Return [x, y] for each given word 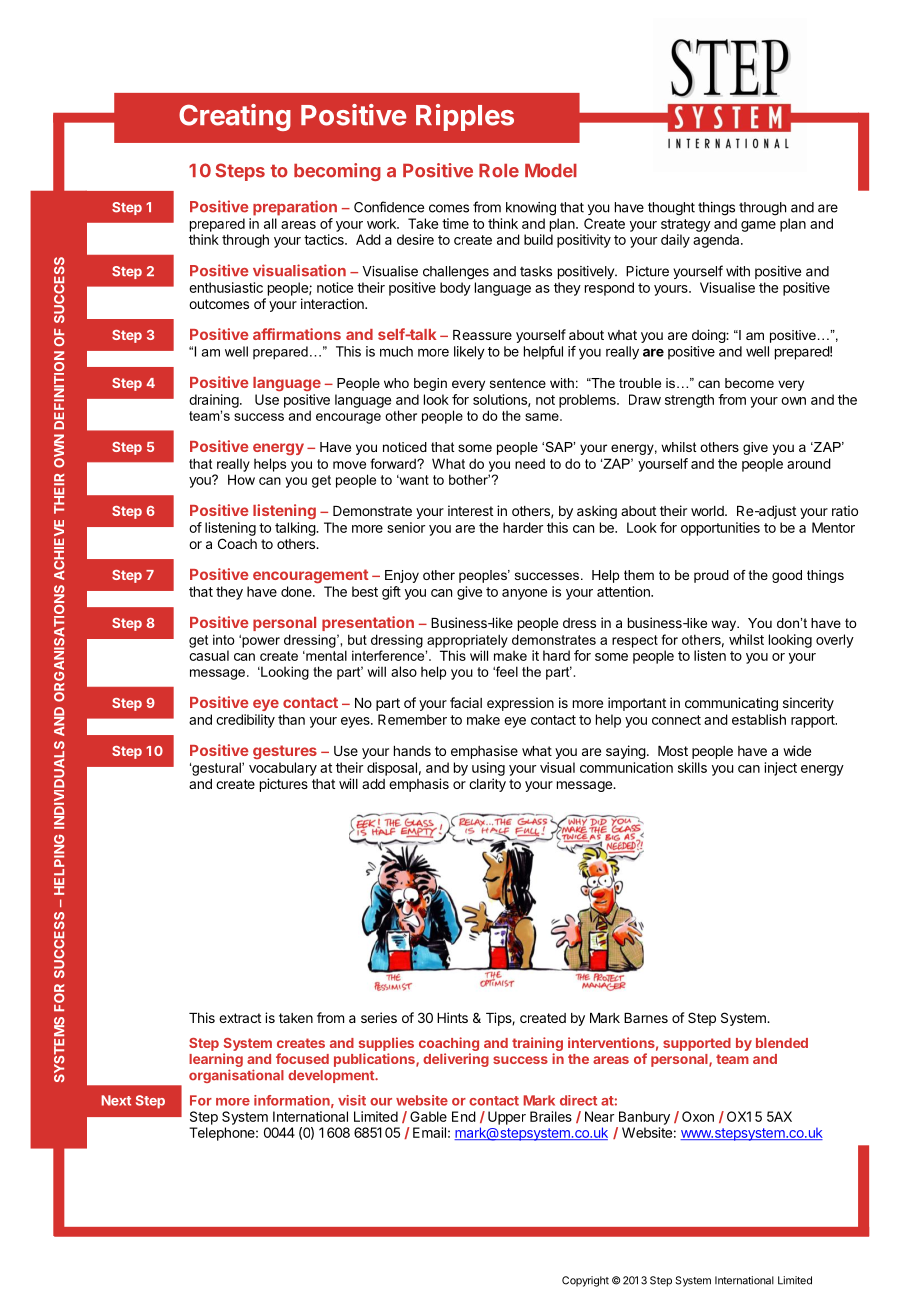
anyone [524, 594]
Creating [235, 117]
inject [781, 769]
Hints [452, 1017]
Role [499, 171]
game [758, 226]
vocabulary [283, 769]
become [749, 383]
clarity [487, 785]
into [224, 639]
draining [214, 401]
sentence [518, 383]
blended [782, 1043]
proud [711, 576]
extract [240, 1018]
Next [116, 1100]
